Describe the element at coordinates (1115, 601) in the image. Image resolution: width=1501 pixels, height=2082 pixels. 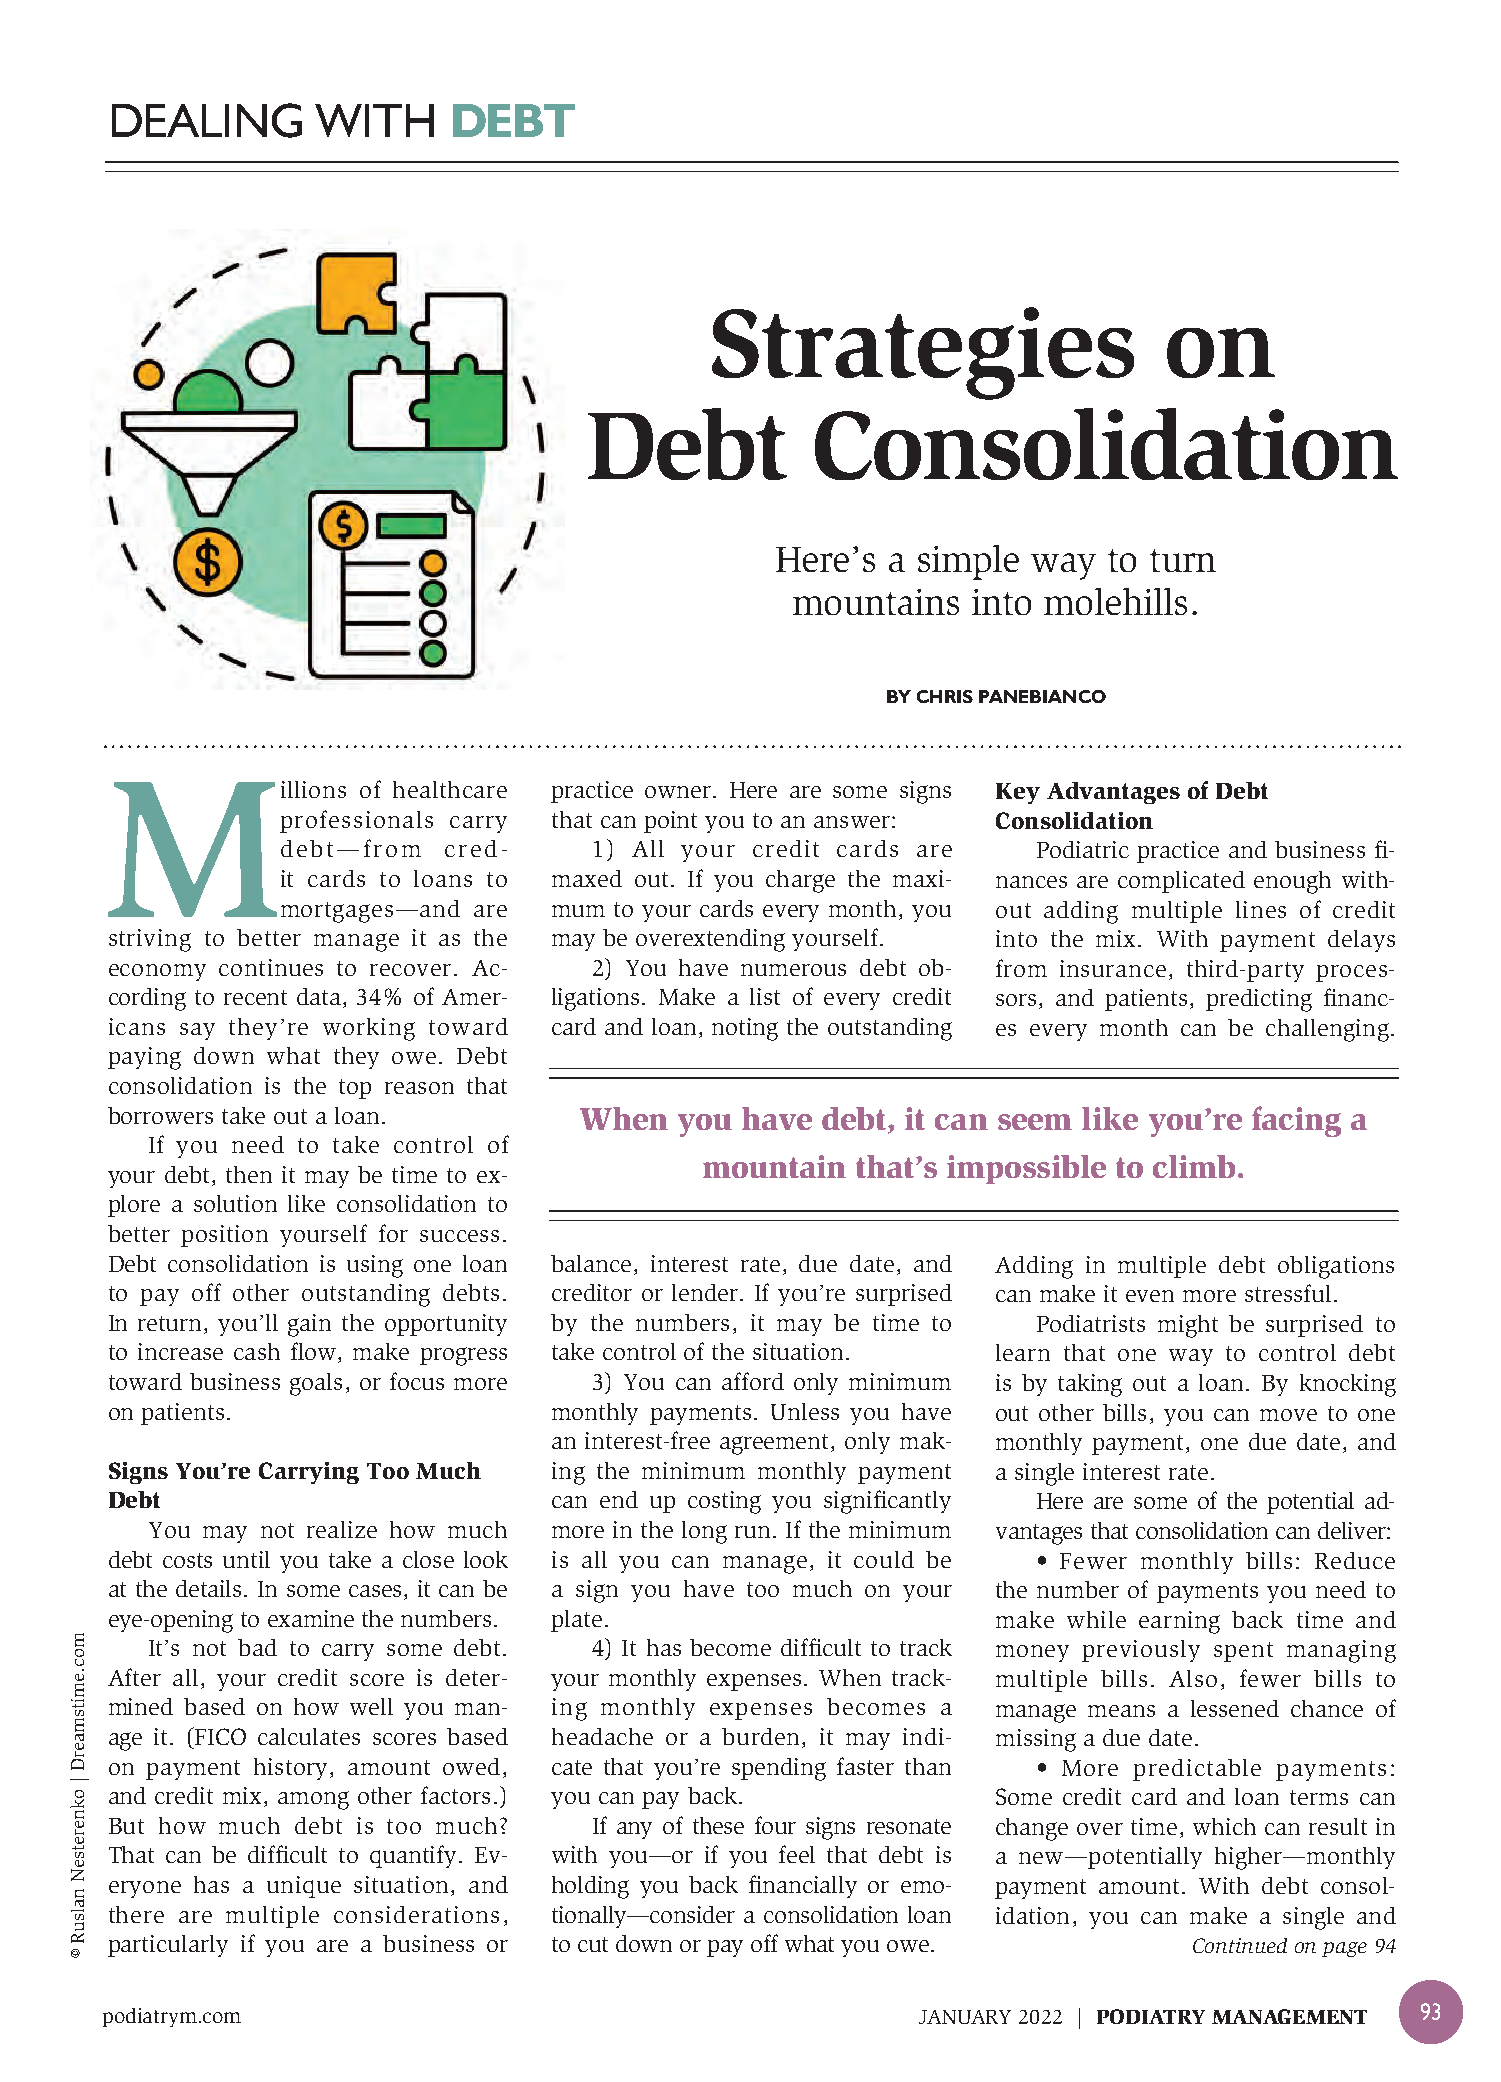
I see `molehills` at that location.
